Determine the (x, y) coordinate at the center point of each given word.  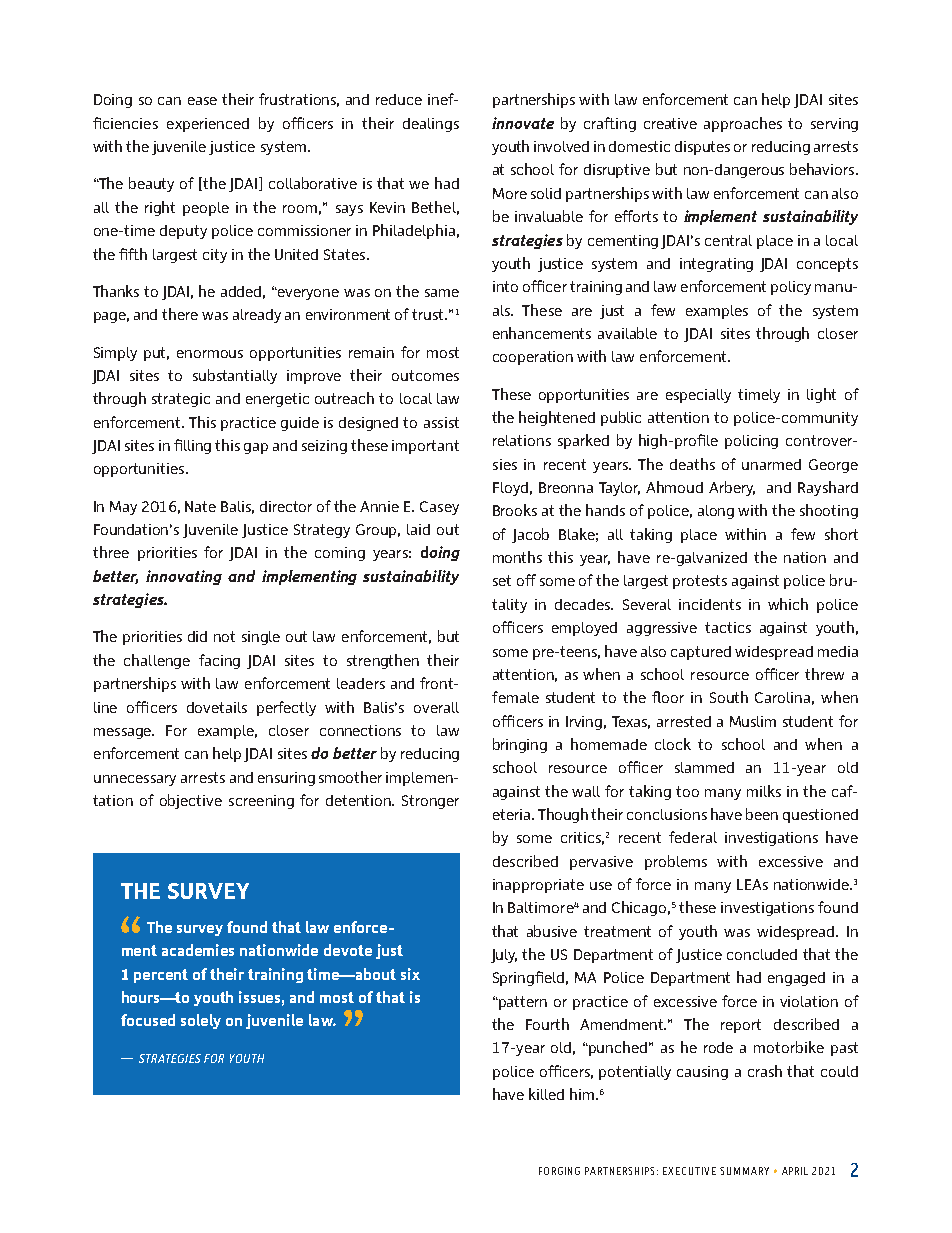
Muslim (753, 721)
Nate (200, 506)
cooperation (533, 358)
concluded (762, 954)
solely (201, 1021)
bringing (520, 745)
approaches (743, 124)
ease (202, 101)
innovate (523, 123)
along (716, 512)
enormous (210, 354)
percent (161, 976)
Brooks (515, 510)
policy (791, 288)
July (504, 956)
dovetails (217, 707)
